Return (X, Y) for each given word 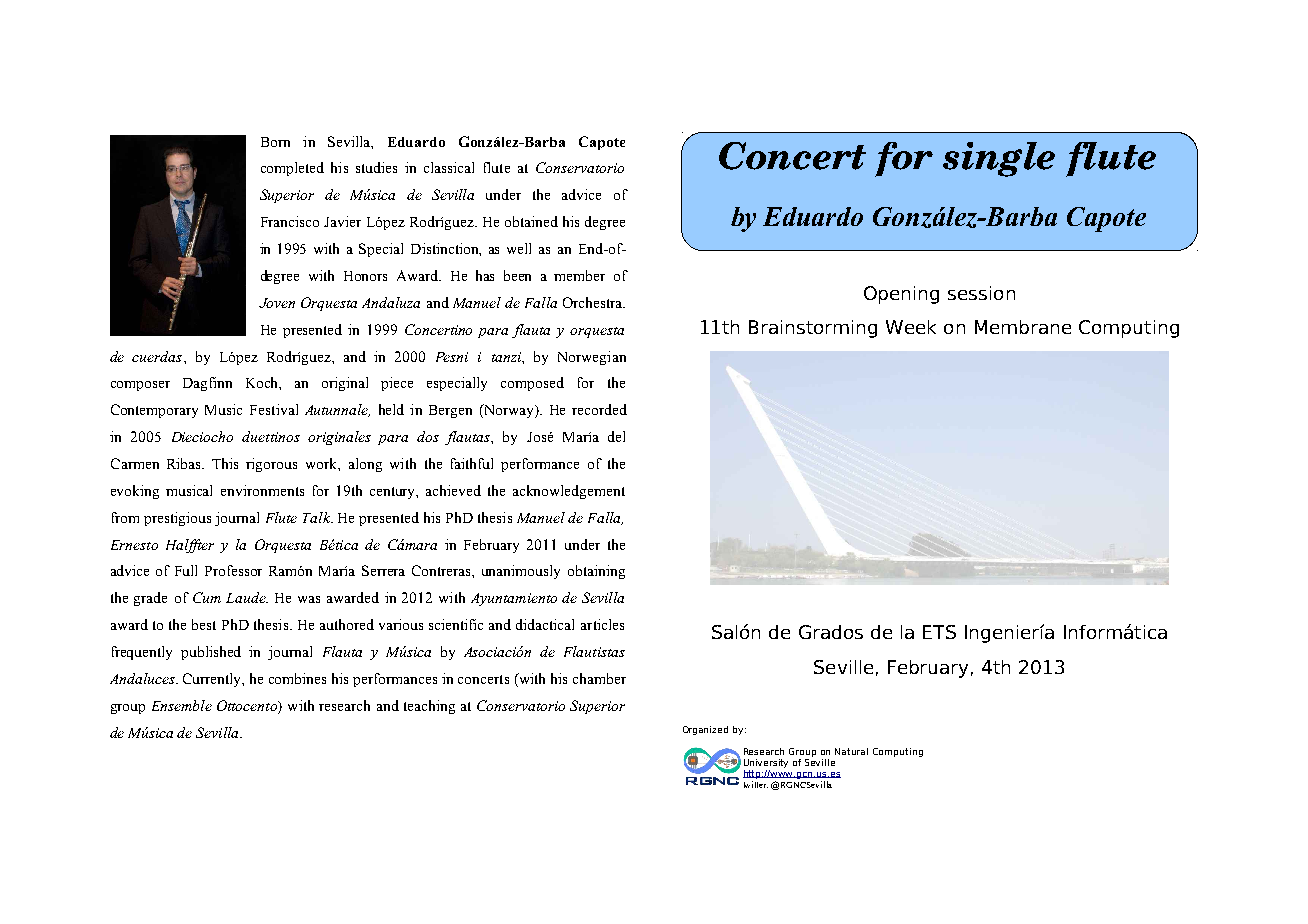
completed (292, 169)
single (999, 159)
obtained (531, 221)
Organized (705, 730)
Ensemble (182, 705)
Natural (851, 751)
